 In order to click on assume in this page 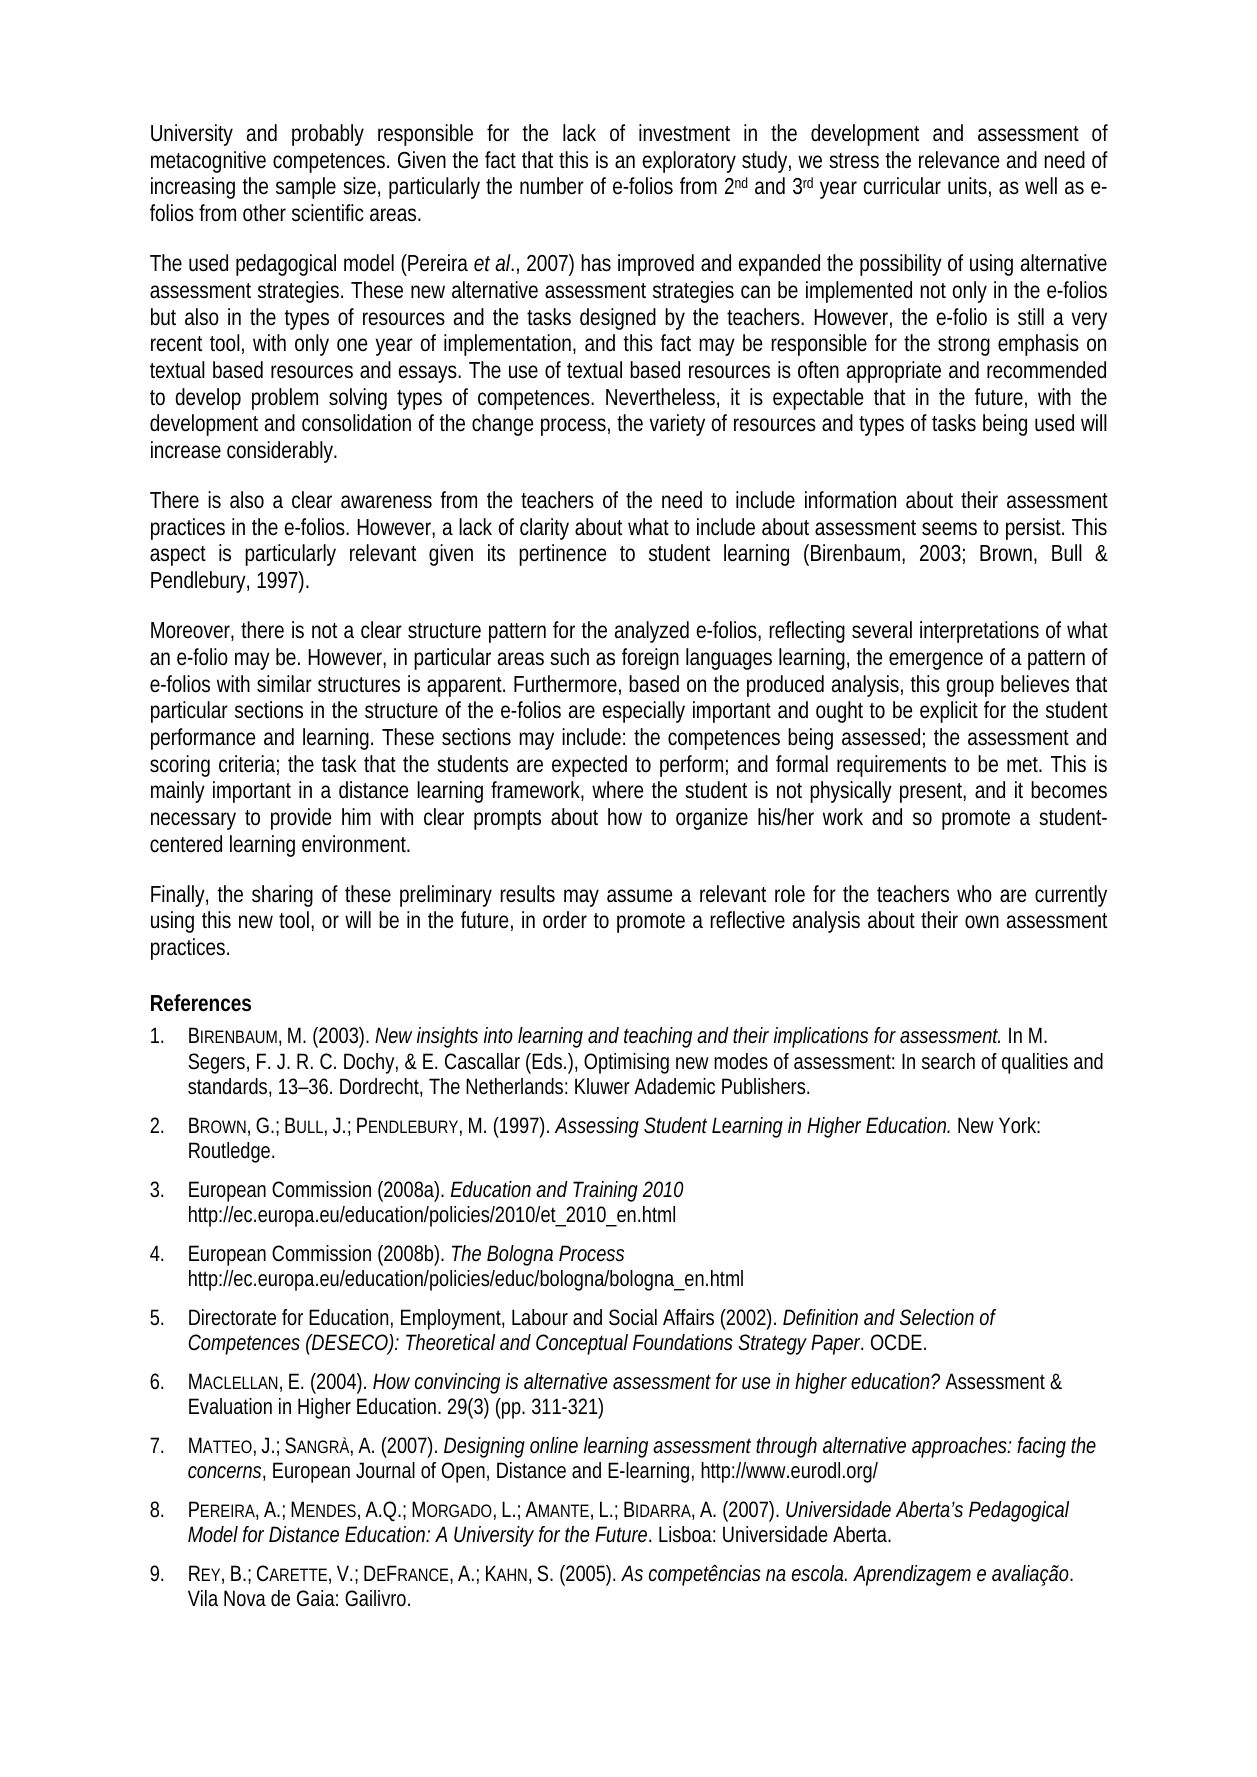, I will do `click(639, 895)`.
